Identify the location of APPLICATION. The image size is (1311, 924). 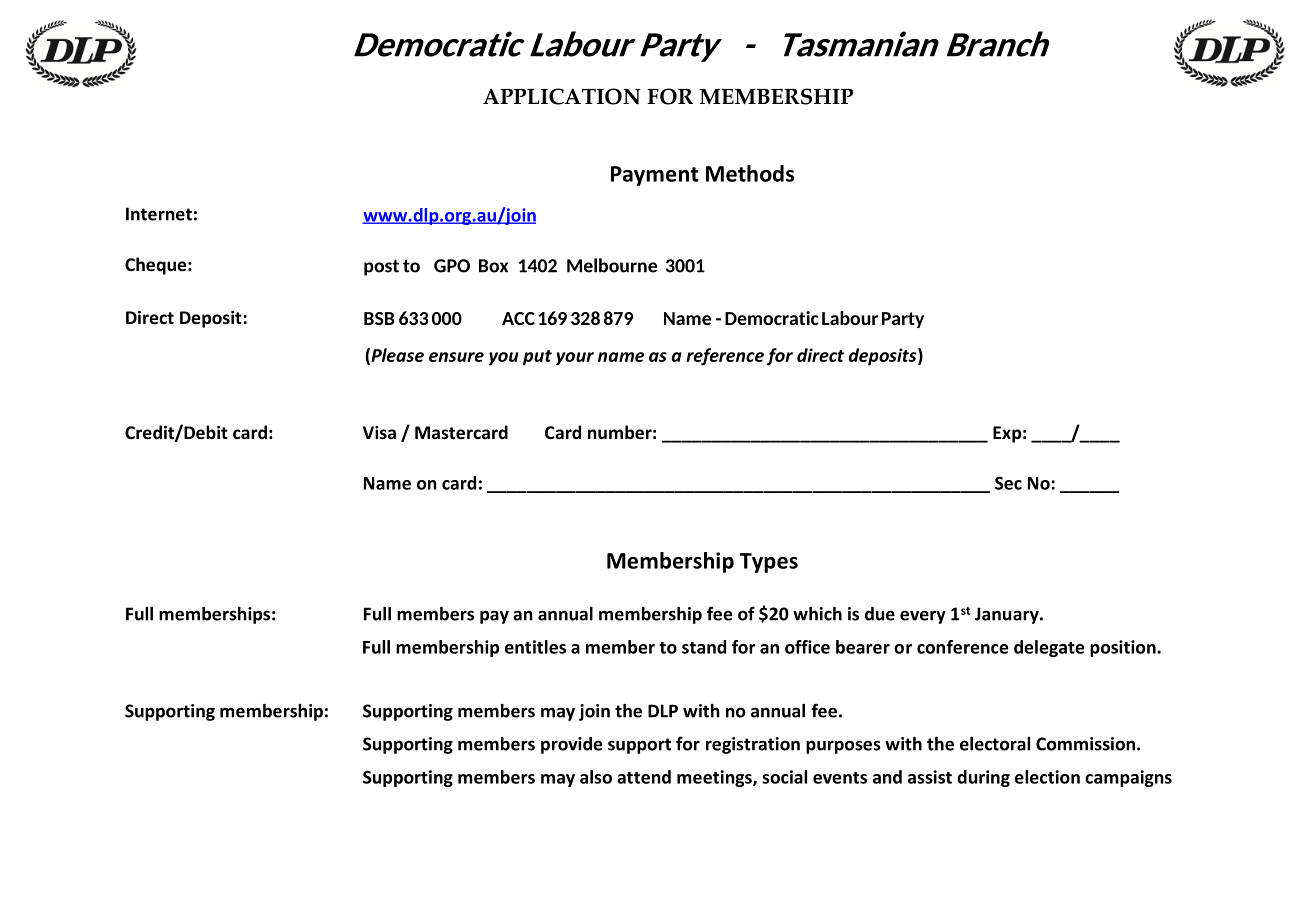
(562, 96).
